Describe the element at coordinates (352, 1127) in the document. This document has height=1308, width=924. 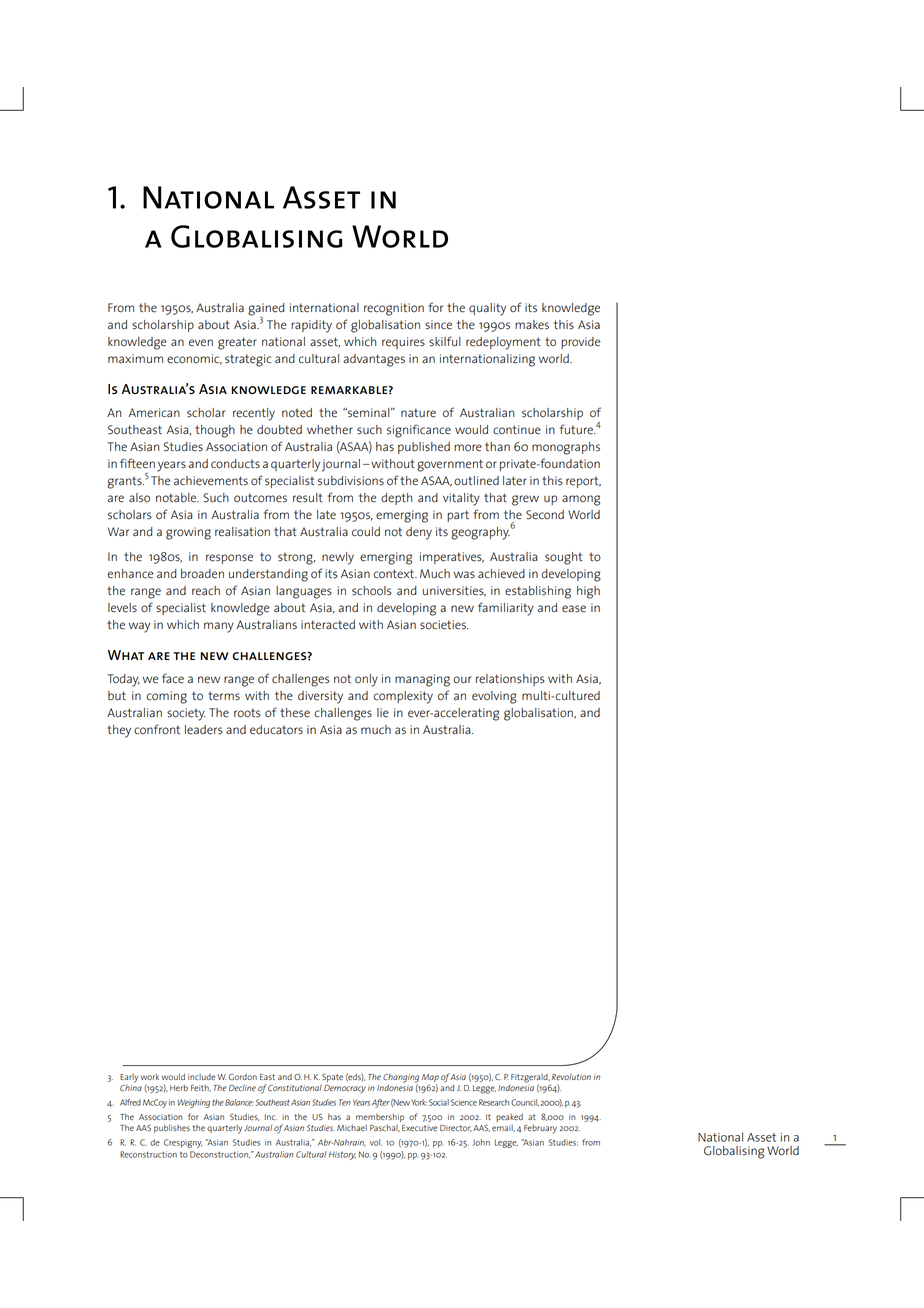
I see `Michael` at that location.
